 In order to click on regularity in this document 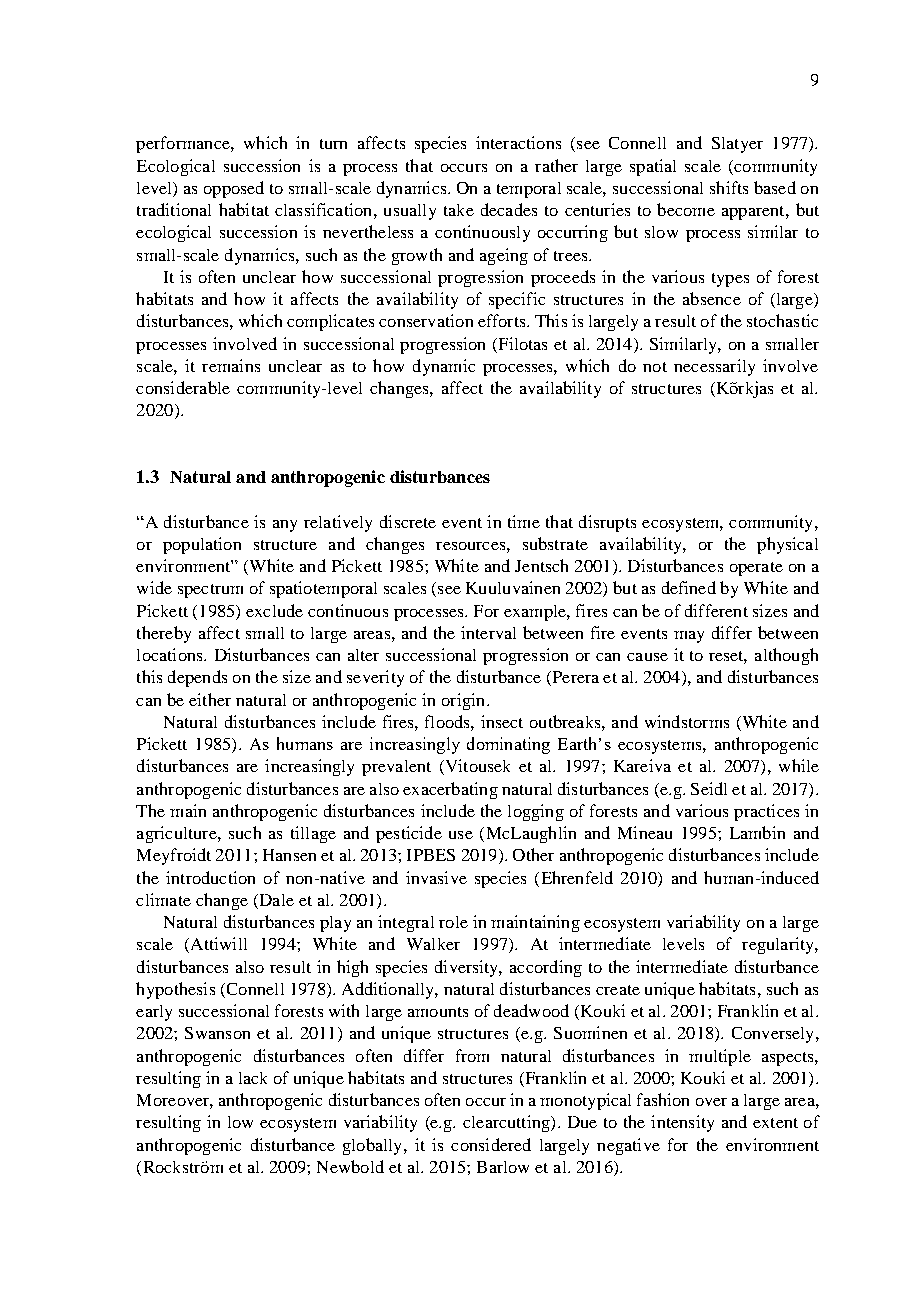, I will do `click(779, 945)`.
